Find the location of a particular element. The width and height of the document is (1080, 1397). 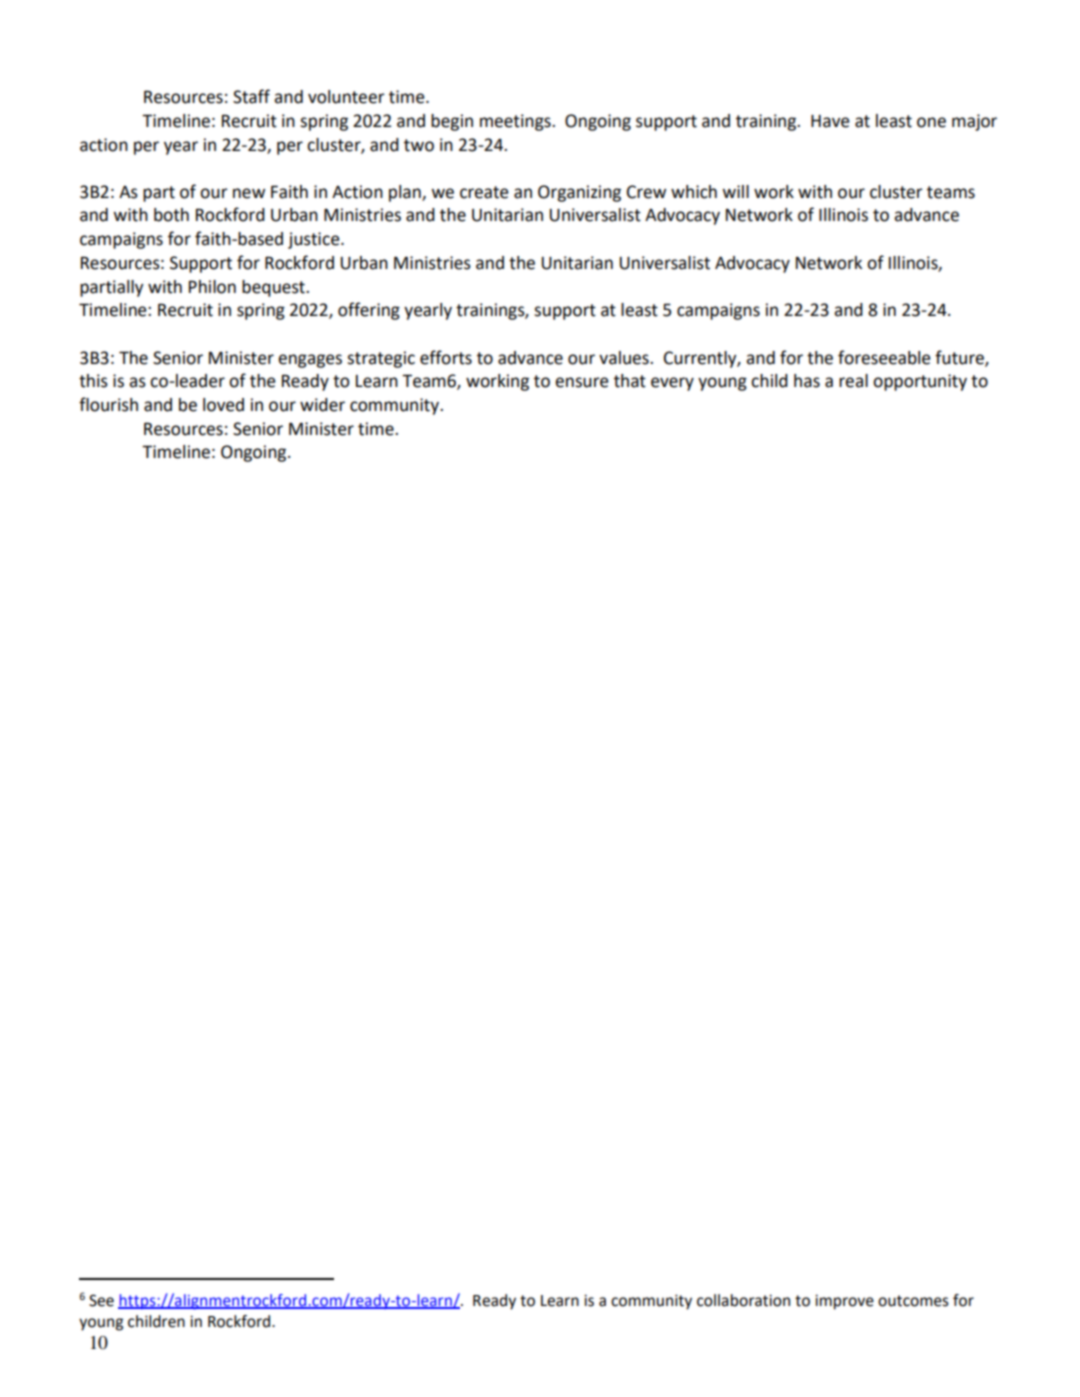

Have is located at coordinates (830, 121).
